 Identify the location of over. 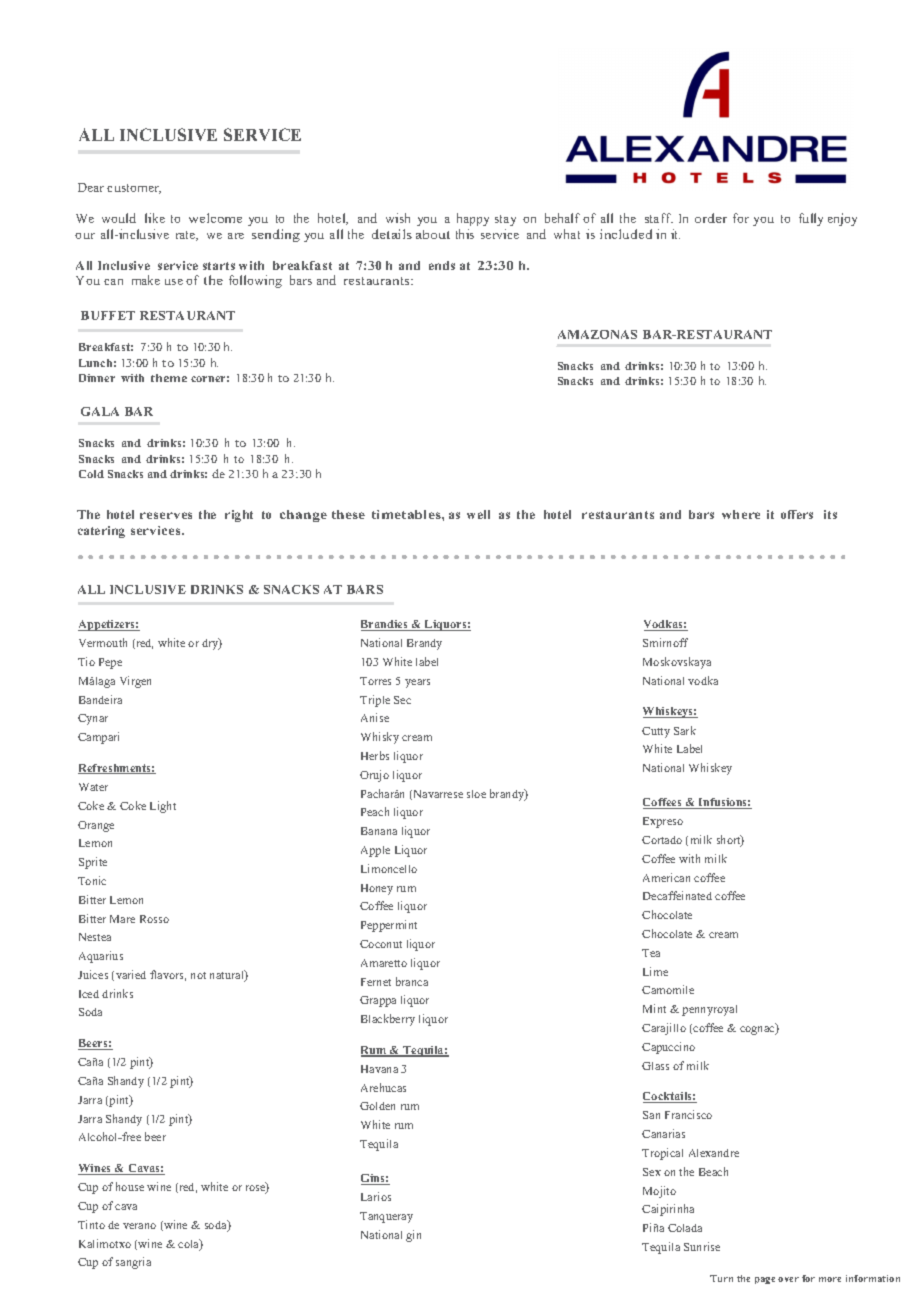
(788, 1279).
